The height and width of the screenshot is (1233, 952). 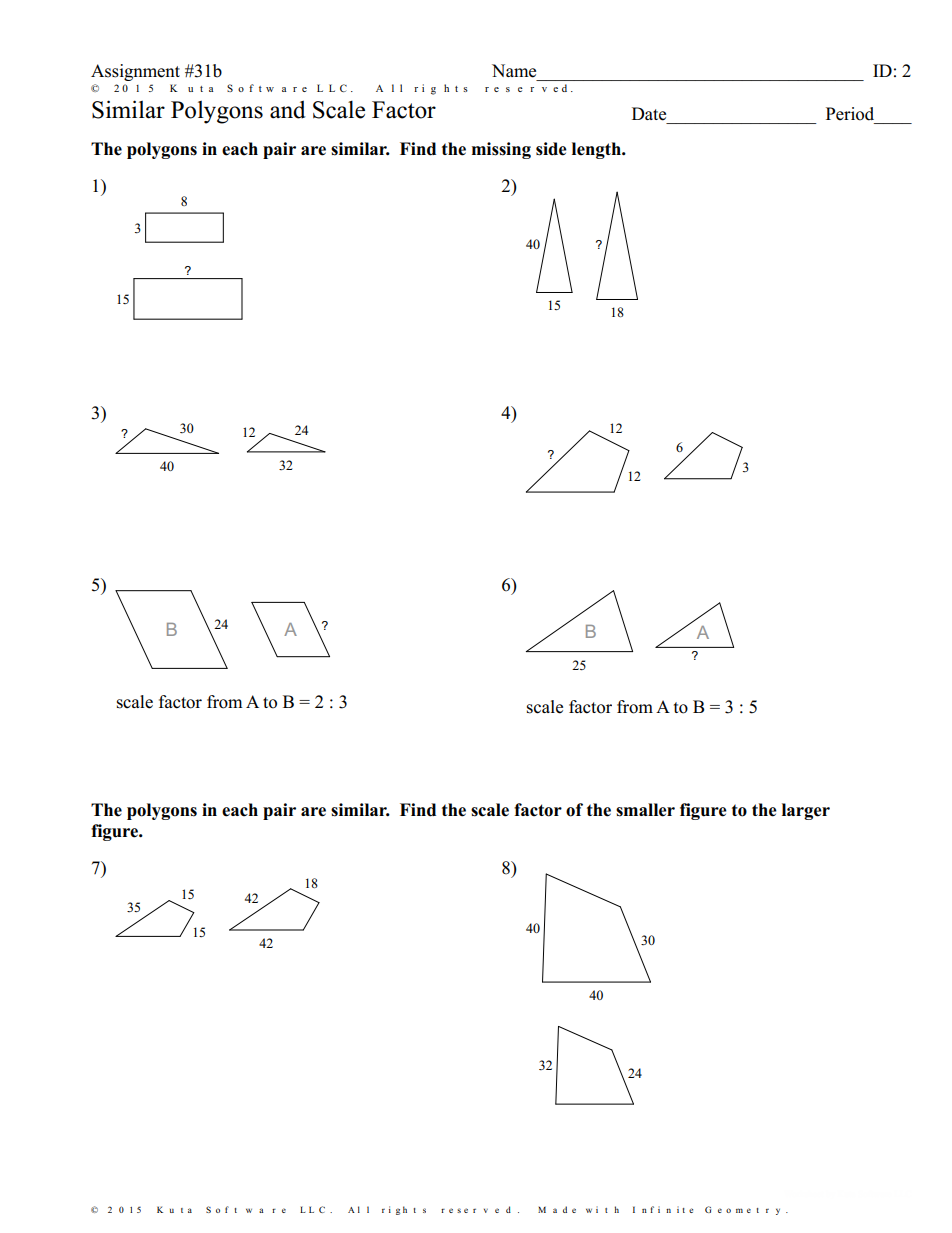 I want to click on smaller, so click(x=645, y=810).
